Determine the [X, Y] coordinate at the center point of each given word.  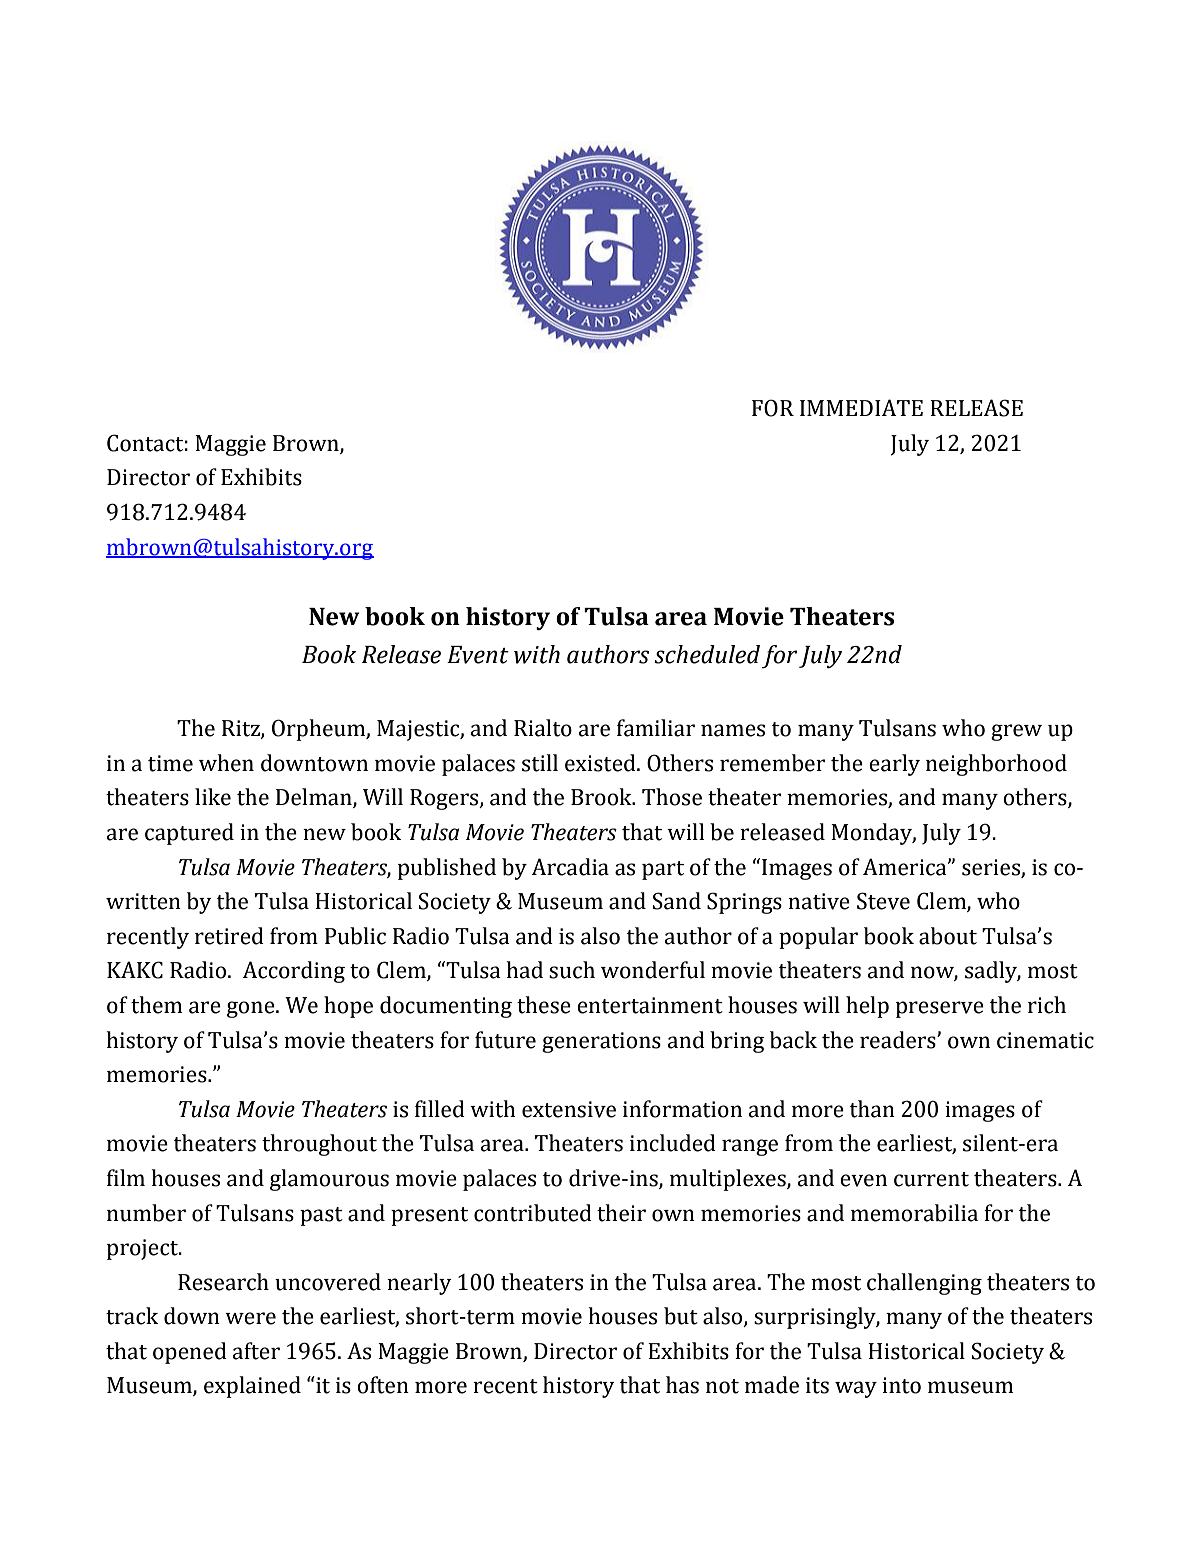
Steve [883, 901]
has [682, 1385]
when [226, 763]
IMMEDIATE [861, 407]
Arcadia [570, 867]
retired [229, 936]
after [256, 1351]
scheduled [707, 654]
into [901, 1385]
